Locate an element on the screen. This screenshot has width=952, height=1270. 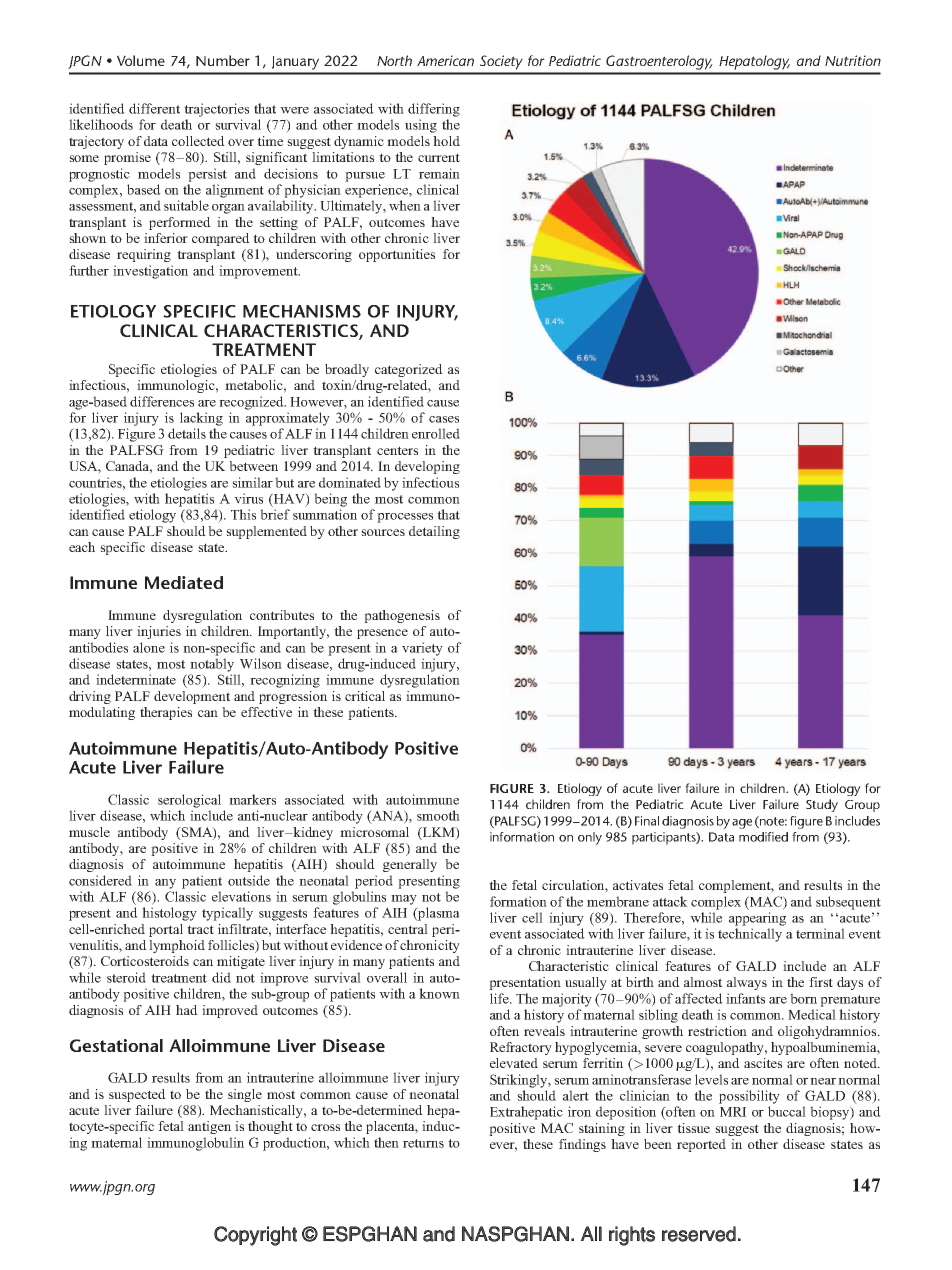
returns is located at coordinates (423, 1143).
